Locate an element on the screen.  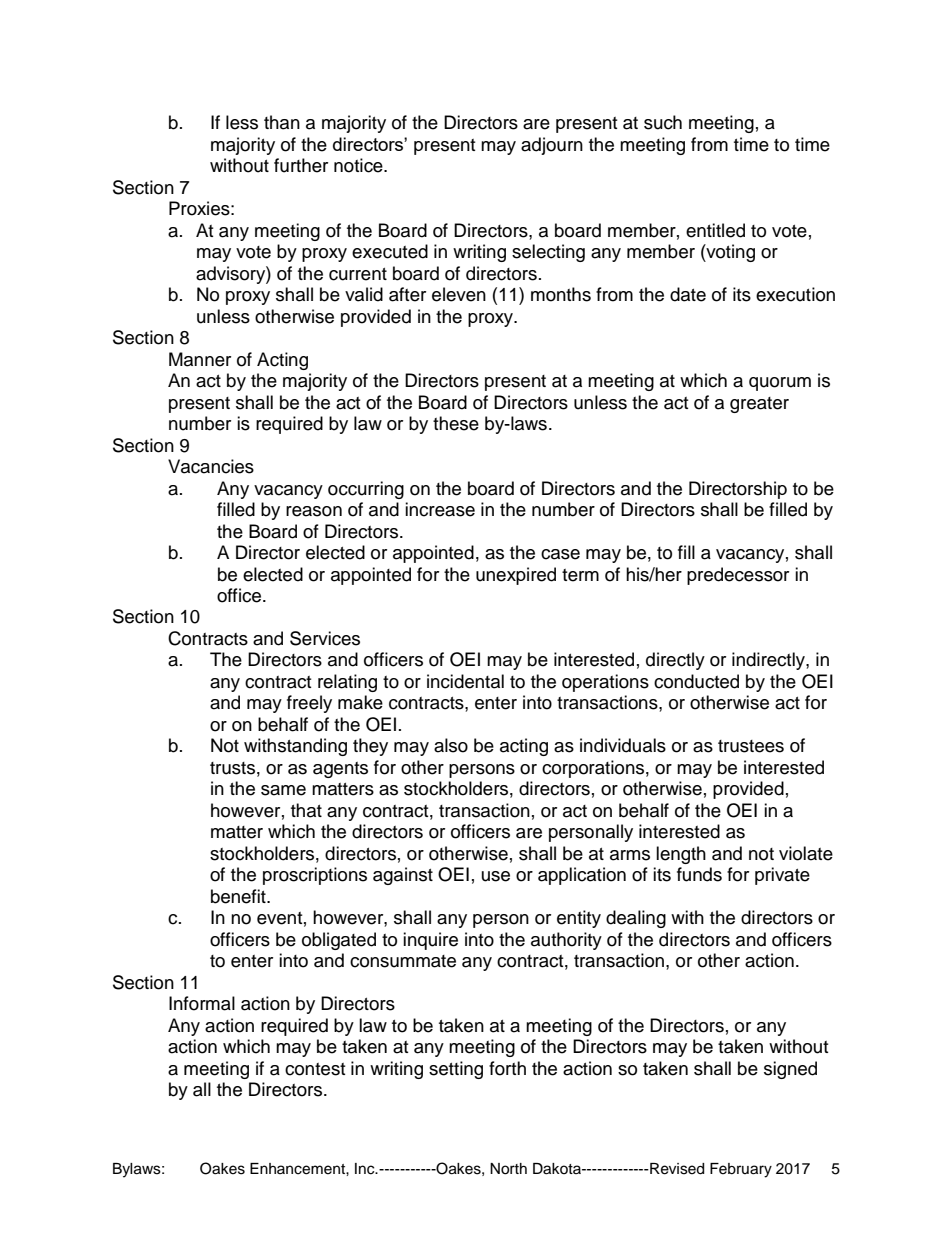
contest is located at coordinates (315, 1069).
